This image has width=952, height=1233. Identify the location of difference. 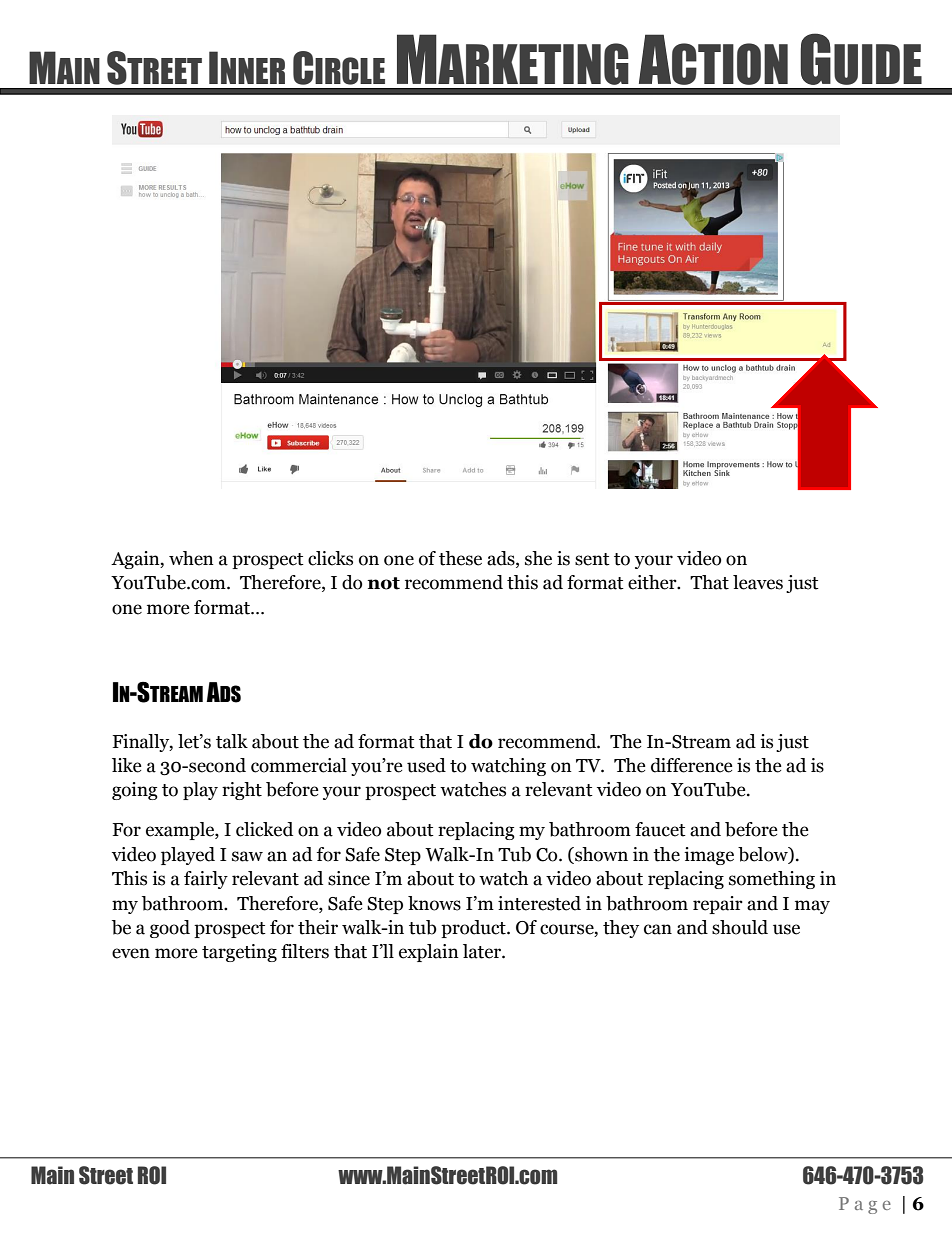
(692, 765).
